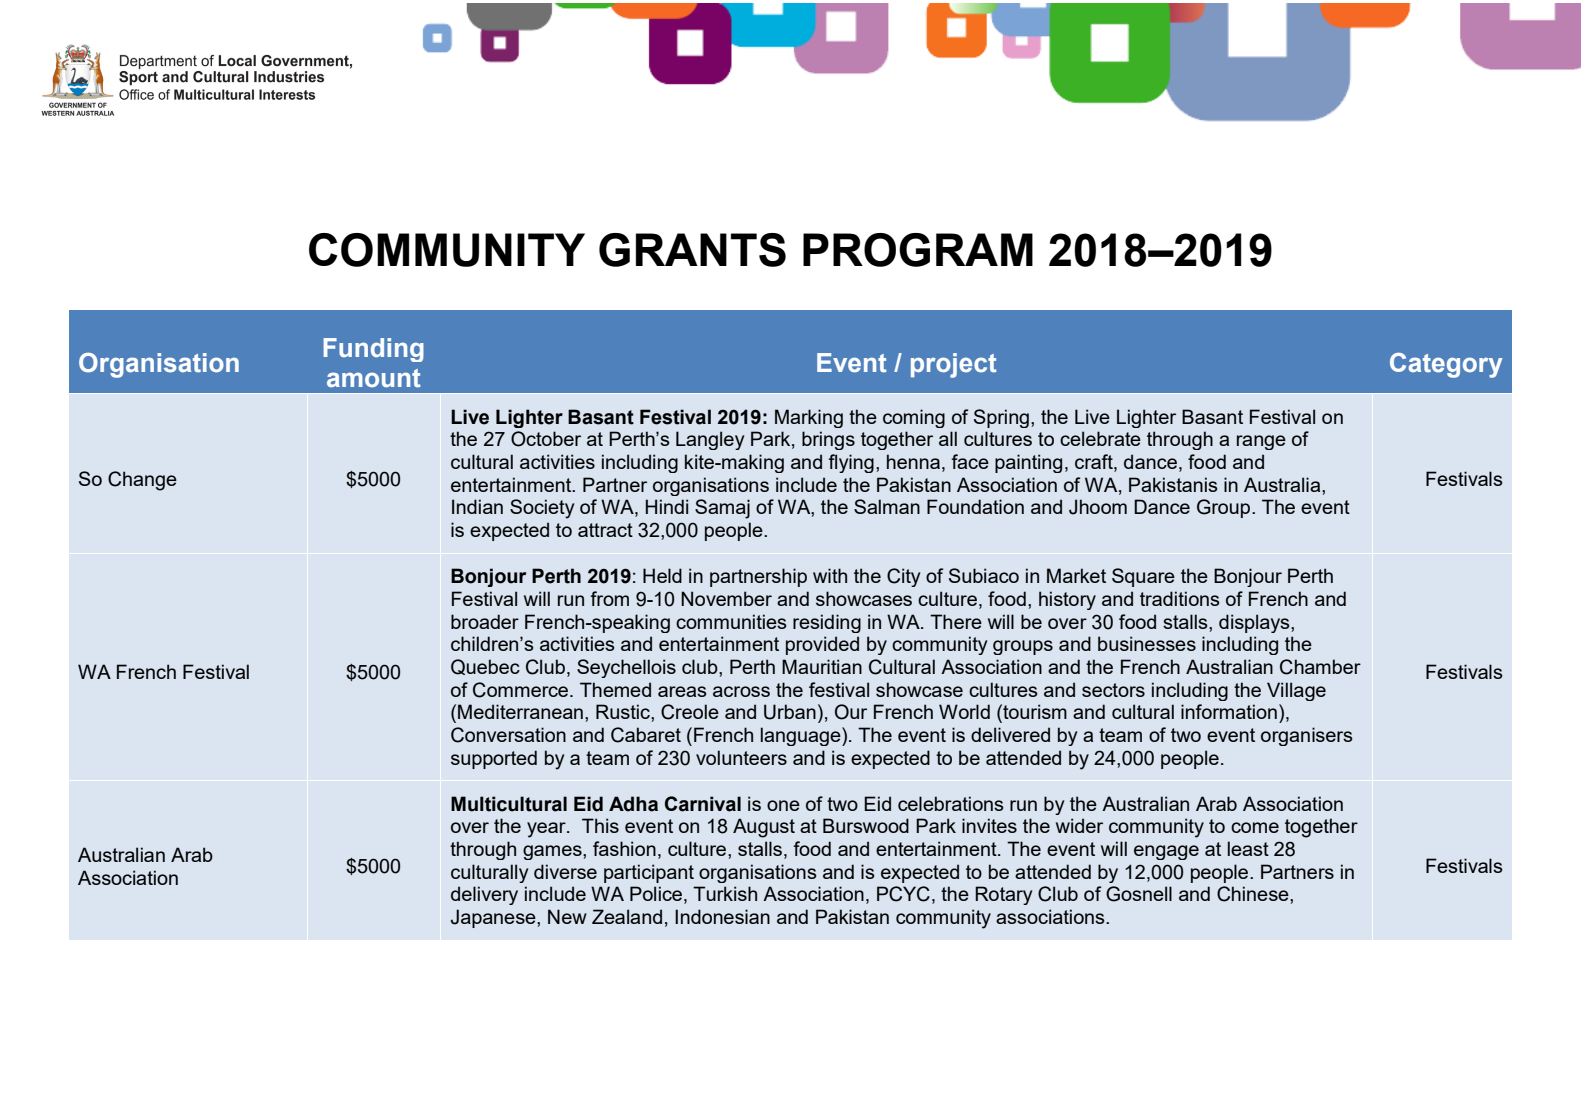 The image size is (1581, 1118). I want to click on broader, so click(485, 621).
